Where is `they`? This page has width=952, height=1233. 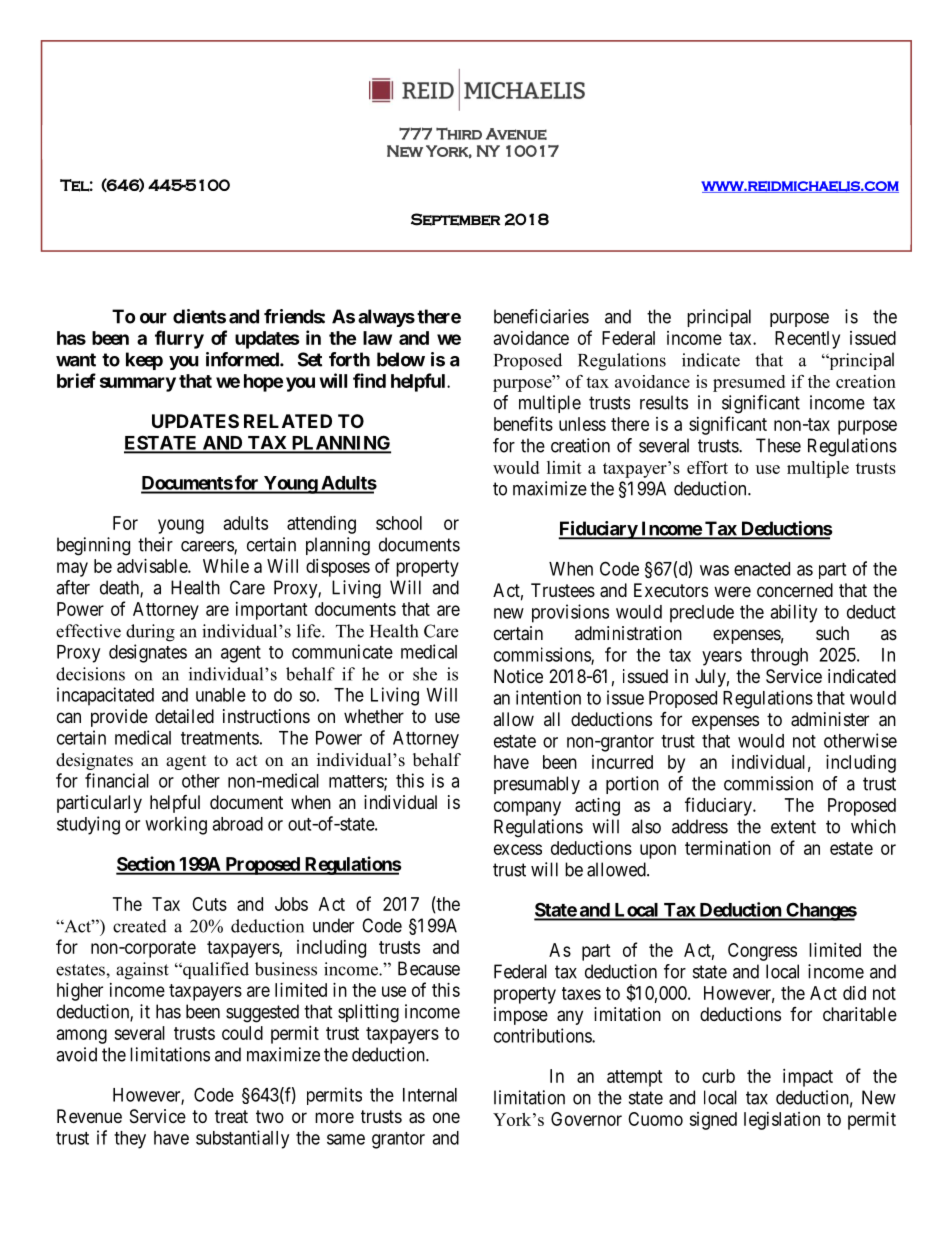 they is located at coordinates (130, 1140).
